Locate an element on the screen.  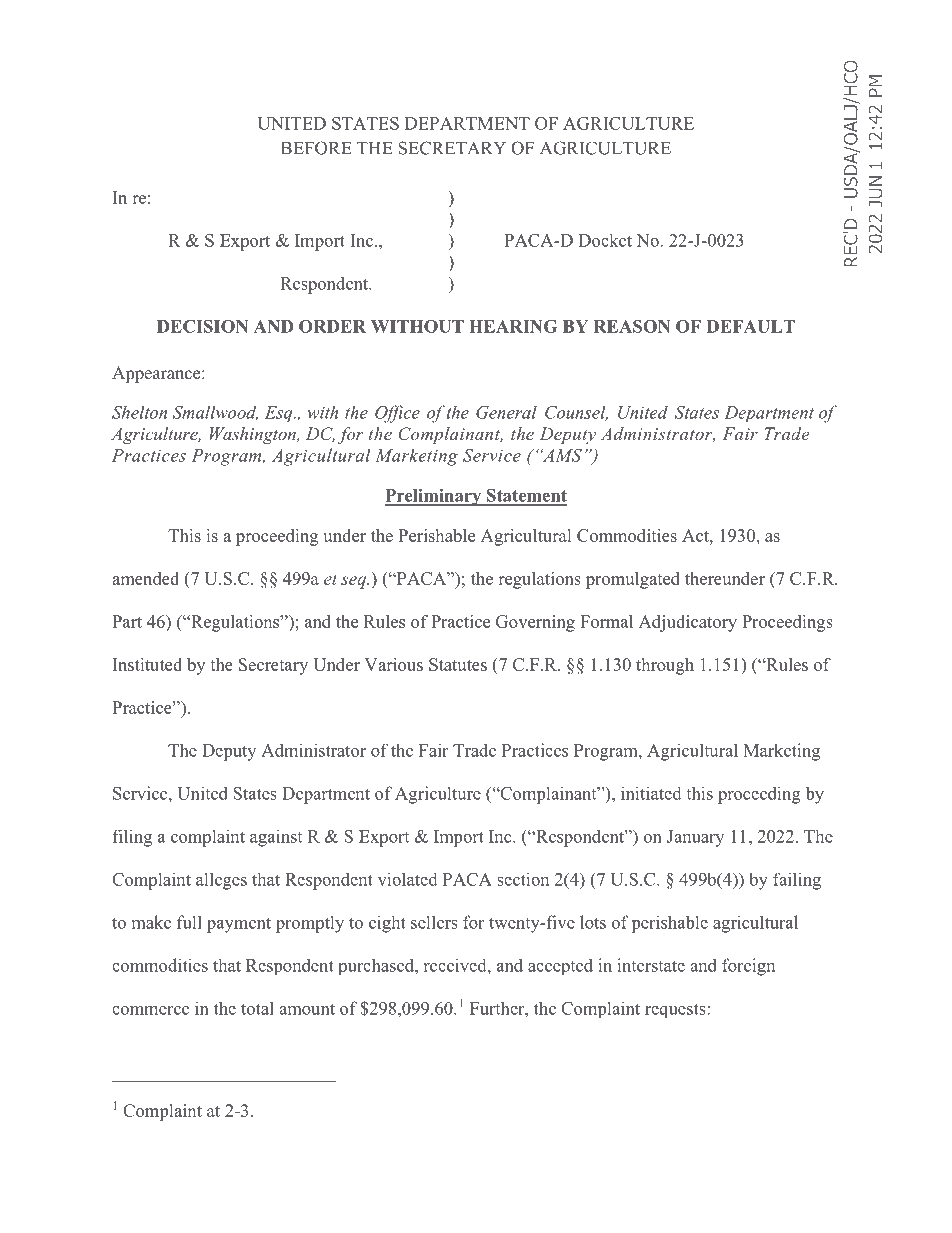
DEFAULT is located at coordinates (751, 326).
